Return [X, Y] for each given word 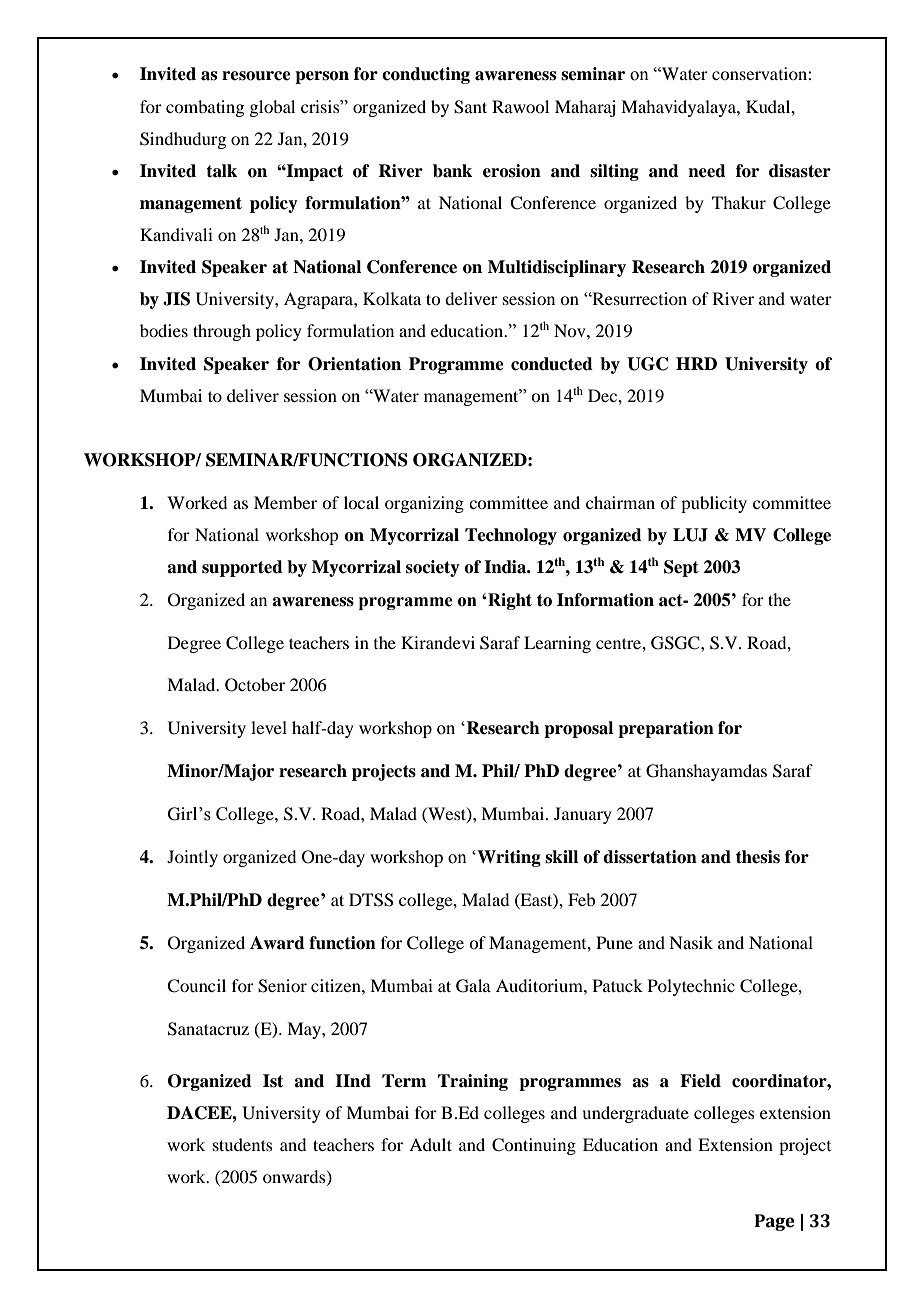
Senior [282, 986]
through [222, 332]
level [269, 727]
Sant [470, 107]
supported [242, 568]
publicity [714, 504]
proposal [578, 729]
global [272, 108]
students [243, 1144]
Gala [473, 986]
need [707, 171]
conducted [552, 364]
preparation [666, 729]
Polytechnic [691, 987]
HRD [696, 363]
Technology [511, 536]
